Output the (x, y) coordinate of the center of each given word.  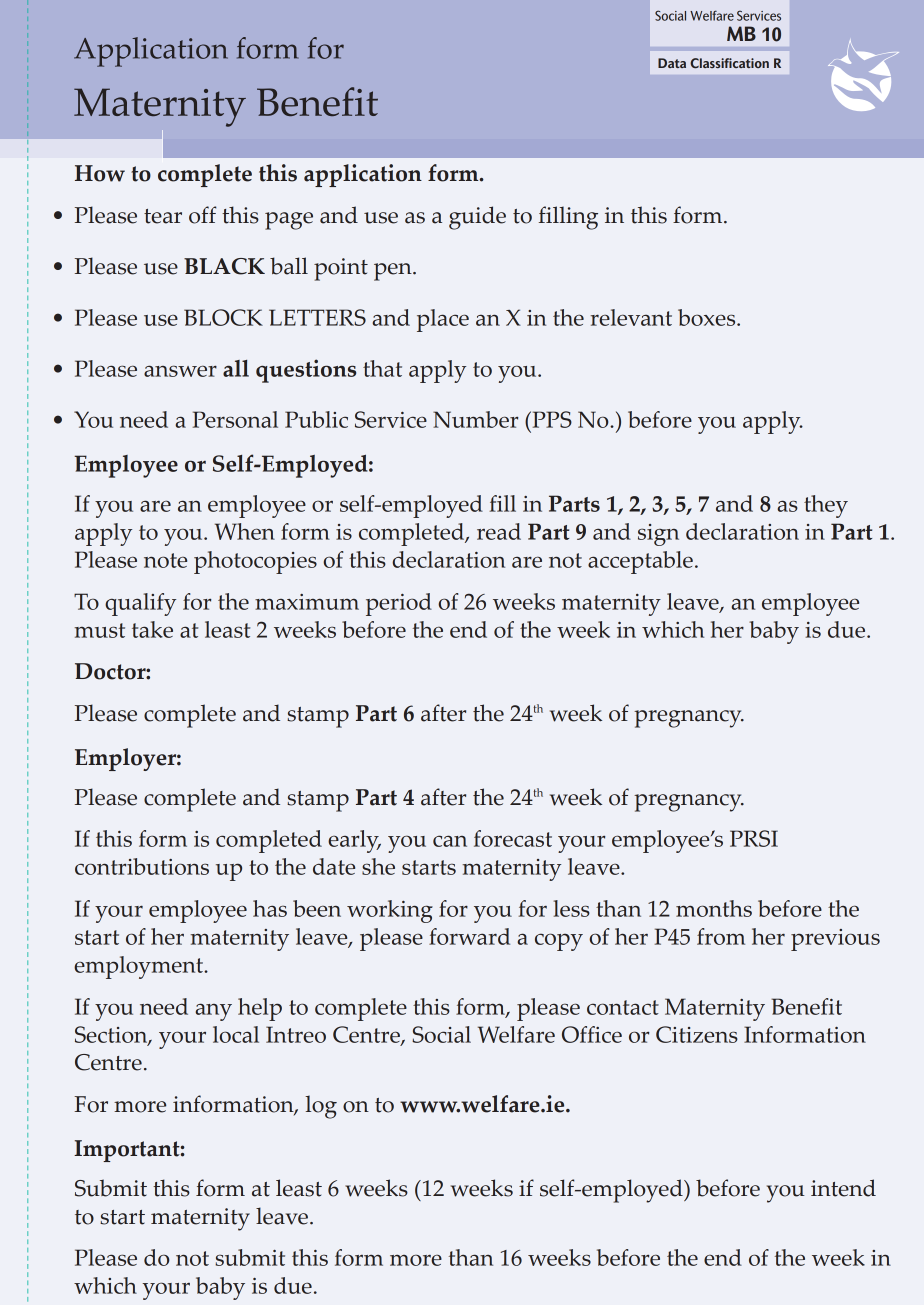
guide (477, 218)
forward (469, 936)
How (100, 173)
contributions (142, 866)
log (321, 1107)
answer (180, 371)
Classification (729, 63)
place (443, 320)
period (399, 604)
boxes (708, 317)
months (714, 908)
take (152, 629)
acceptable (640, 562)
